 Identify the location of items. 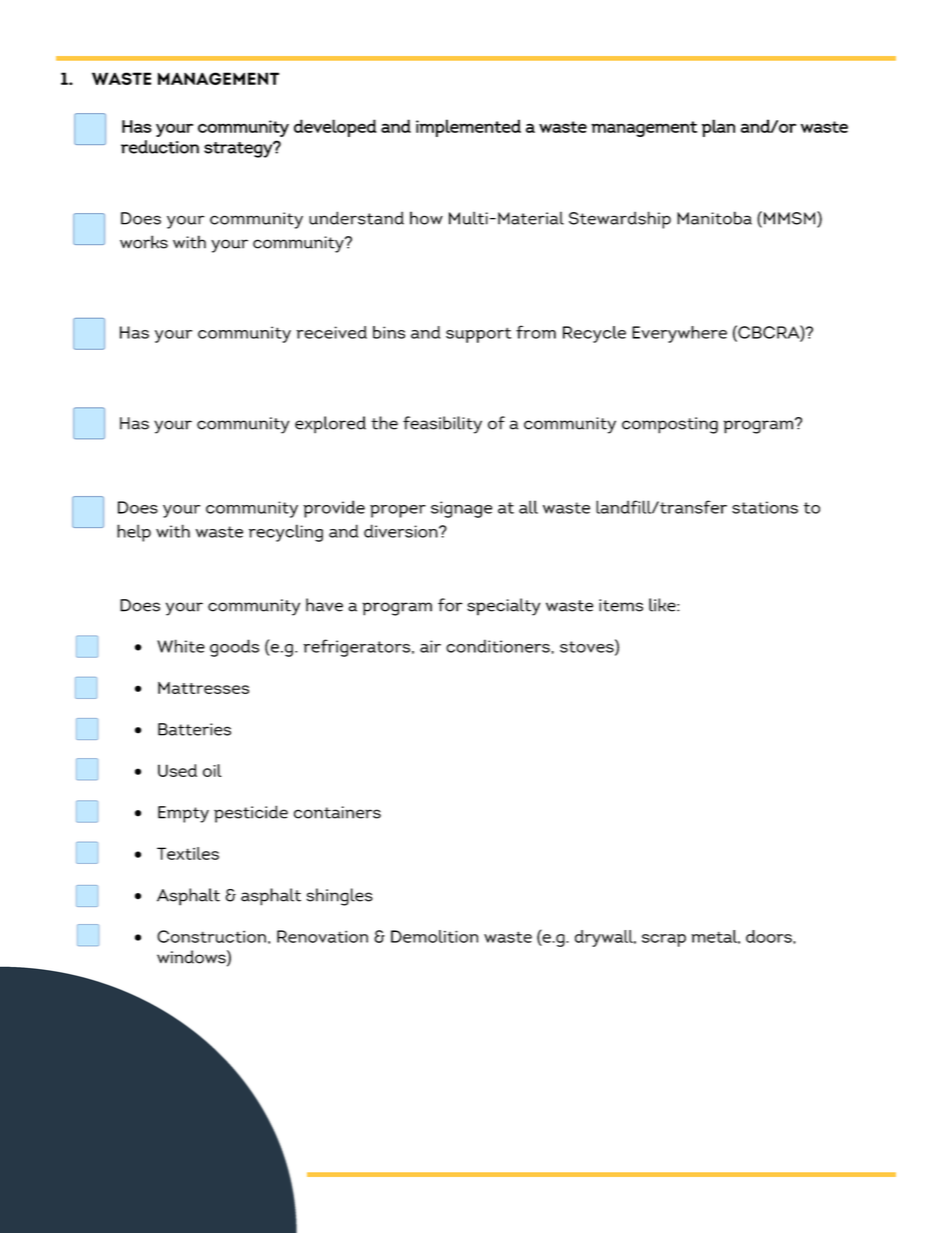
(621, 605).
